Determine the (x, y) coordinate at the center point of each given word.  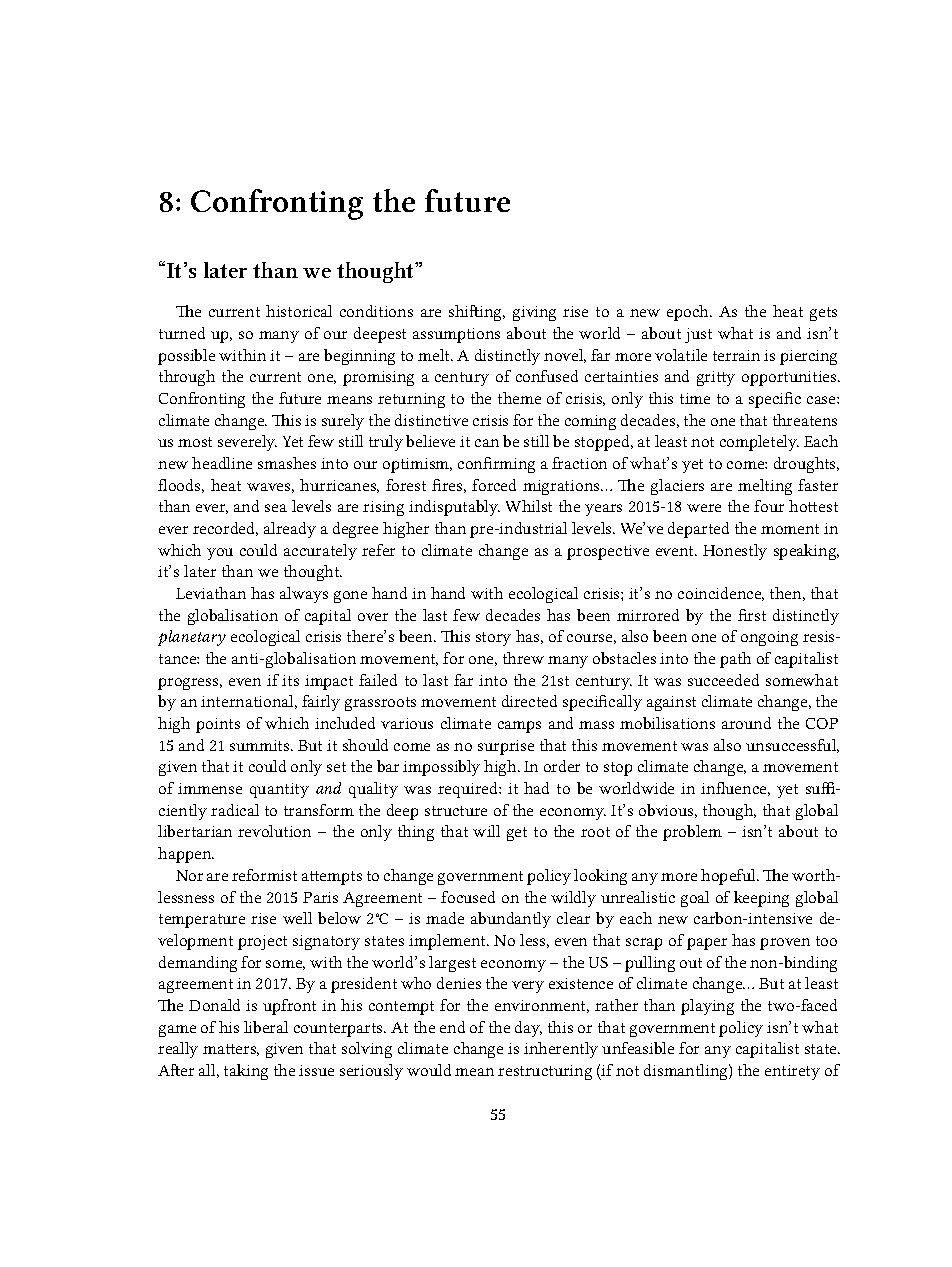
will (486, 831)
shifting (477, 313)
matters (231, 1050)
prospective (608, 552)
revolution (274, 831)
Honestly (735, 552)
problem (692, 833)
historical (299, 311)
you (220, 554)
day (528, 1029)
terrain (736, 355)
